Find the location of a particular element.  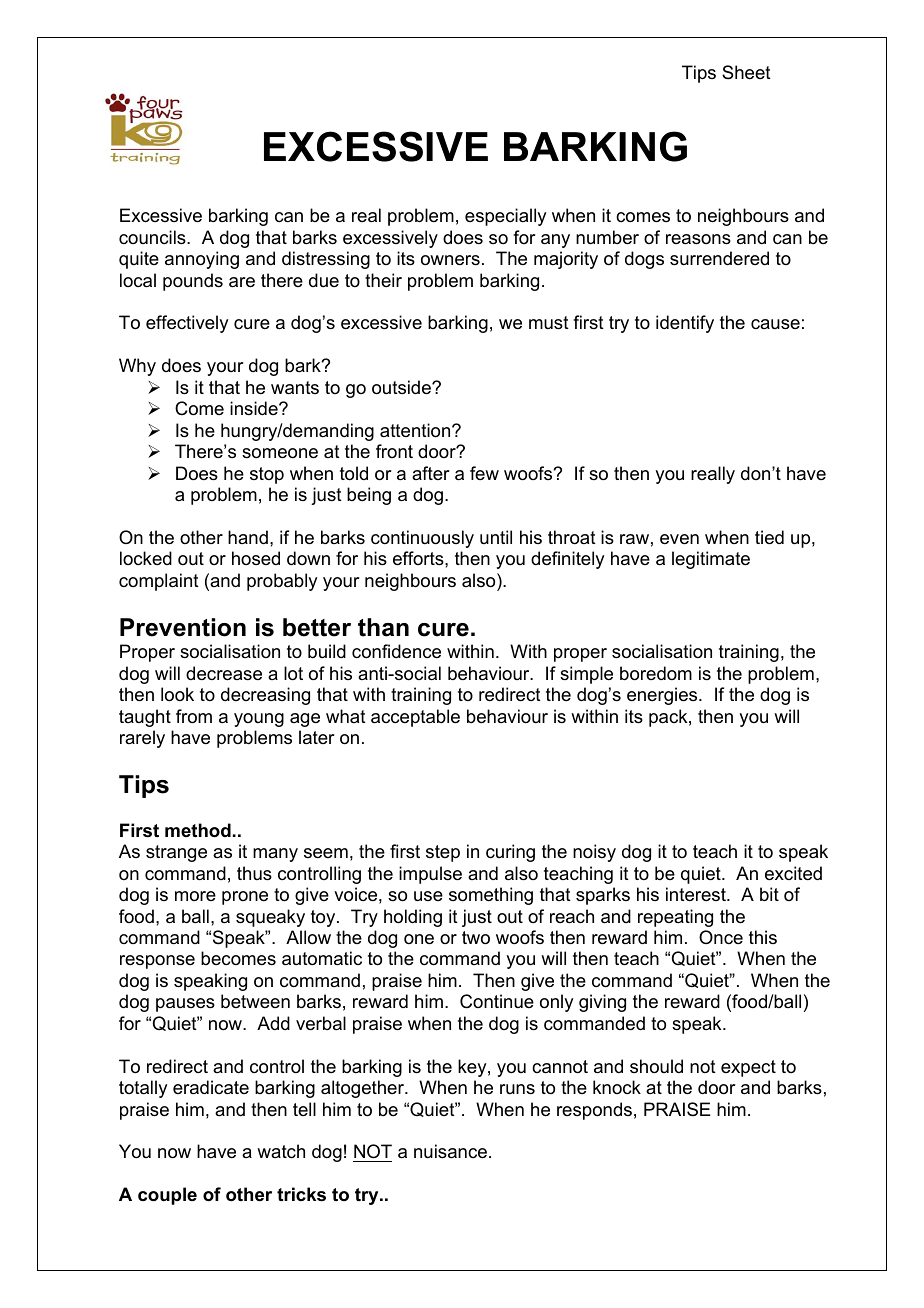

hand is located at coordinates (248, 537).
